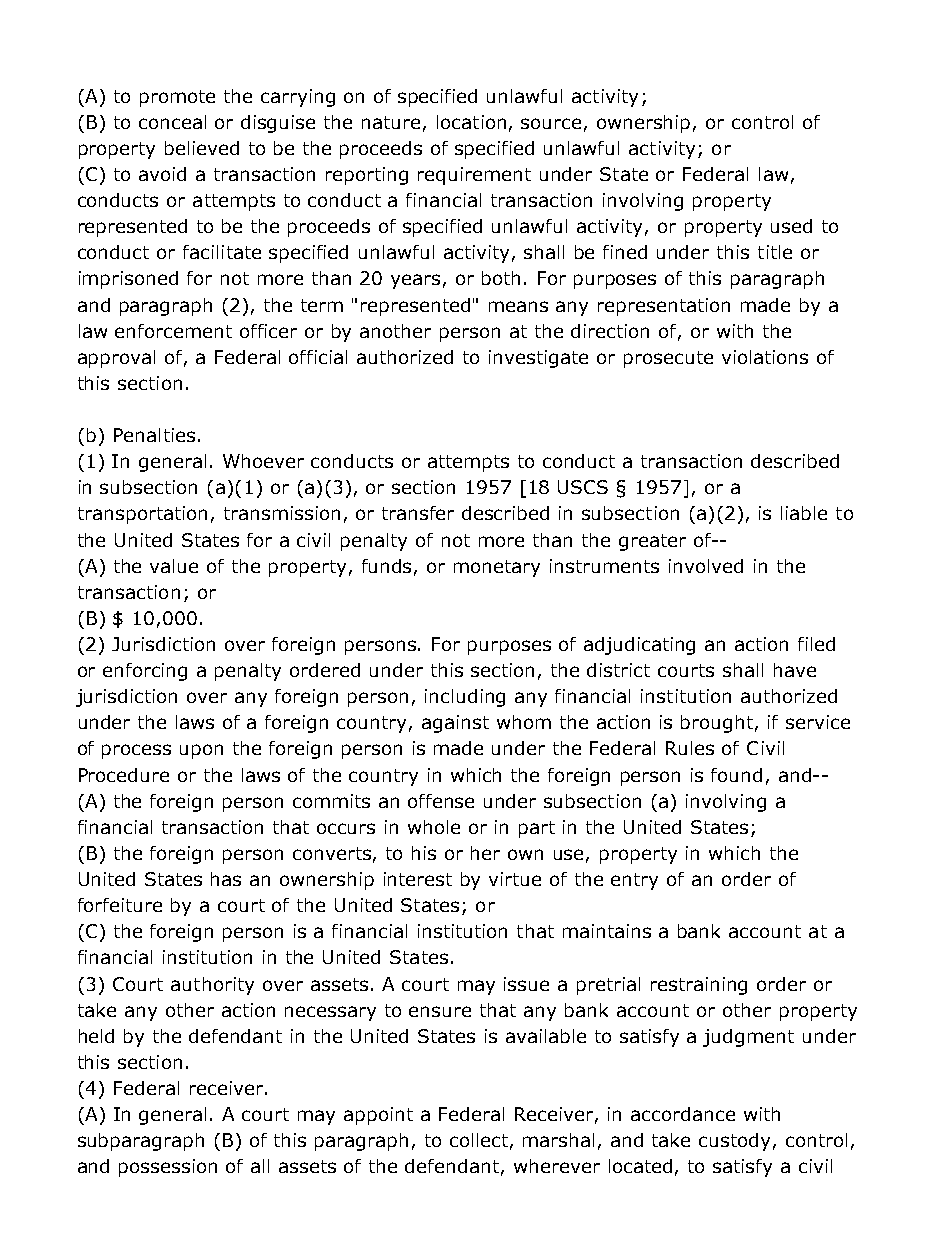 The image size is (952, 1233). I want to click on have, so click(795, 670).
